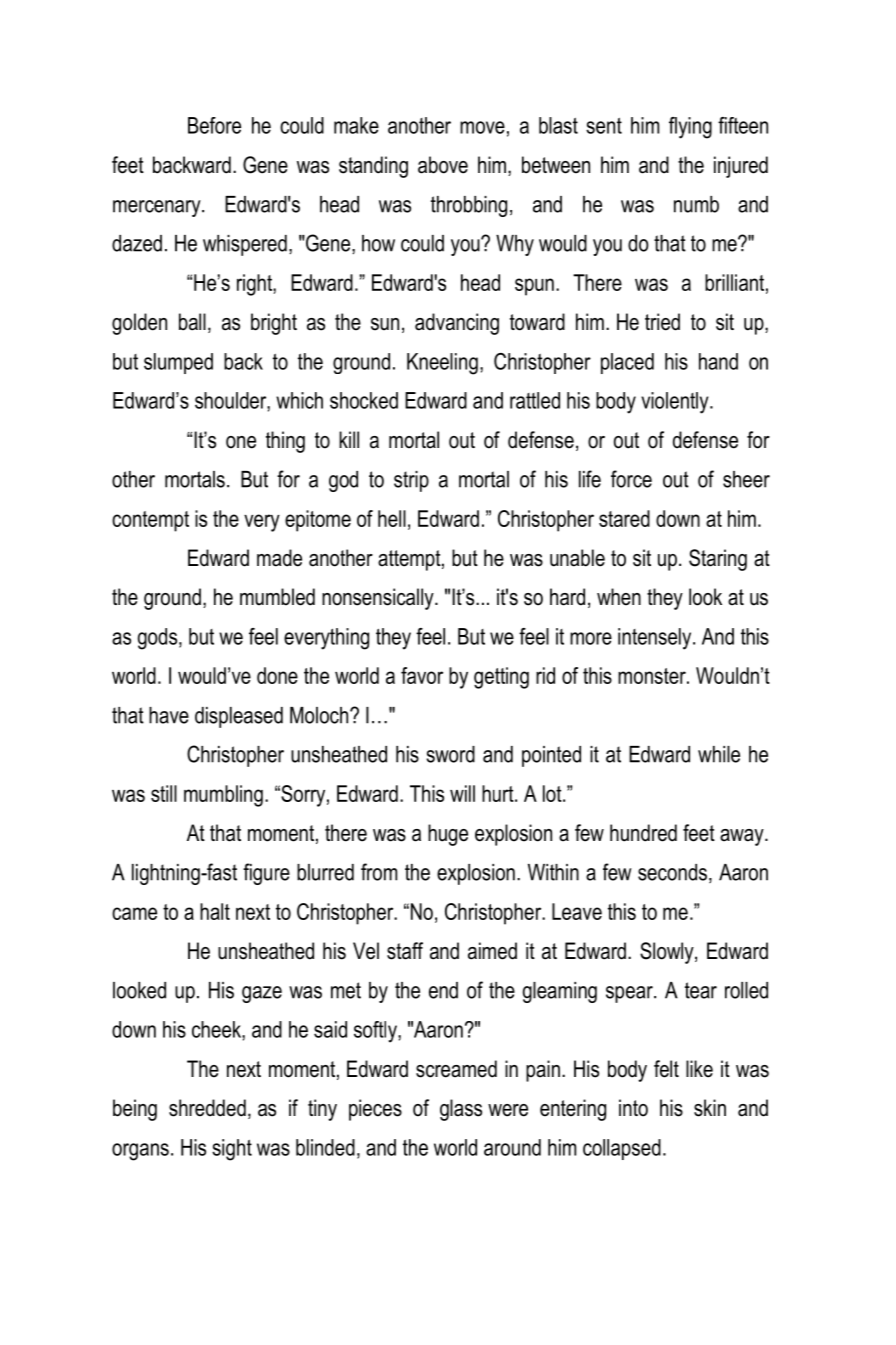 Image resolution: width=896 pixels, height=1345 pixels. I want to click on mumbling, so click(223, 796).
